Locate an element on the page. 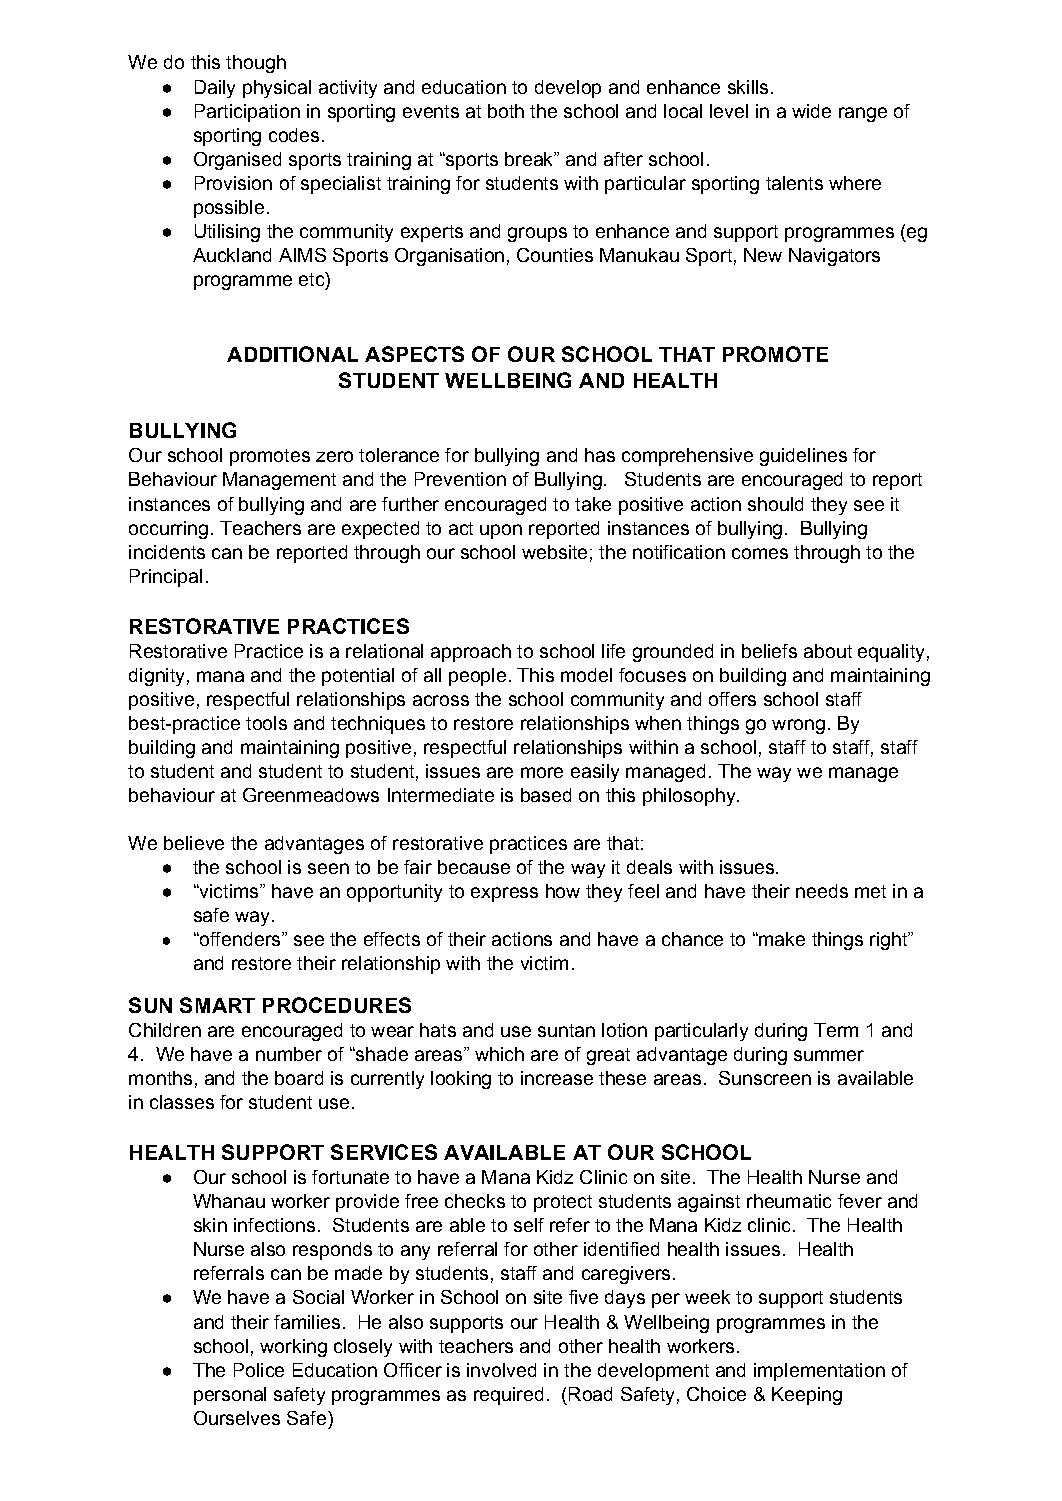 The height and width of the document is (1501, 1062). wrong is located at coordinates (798, 726).
